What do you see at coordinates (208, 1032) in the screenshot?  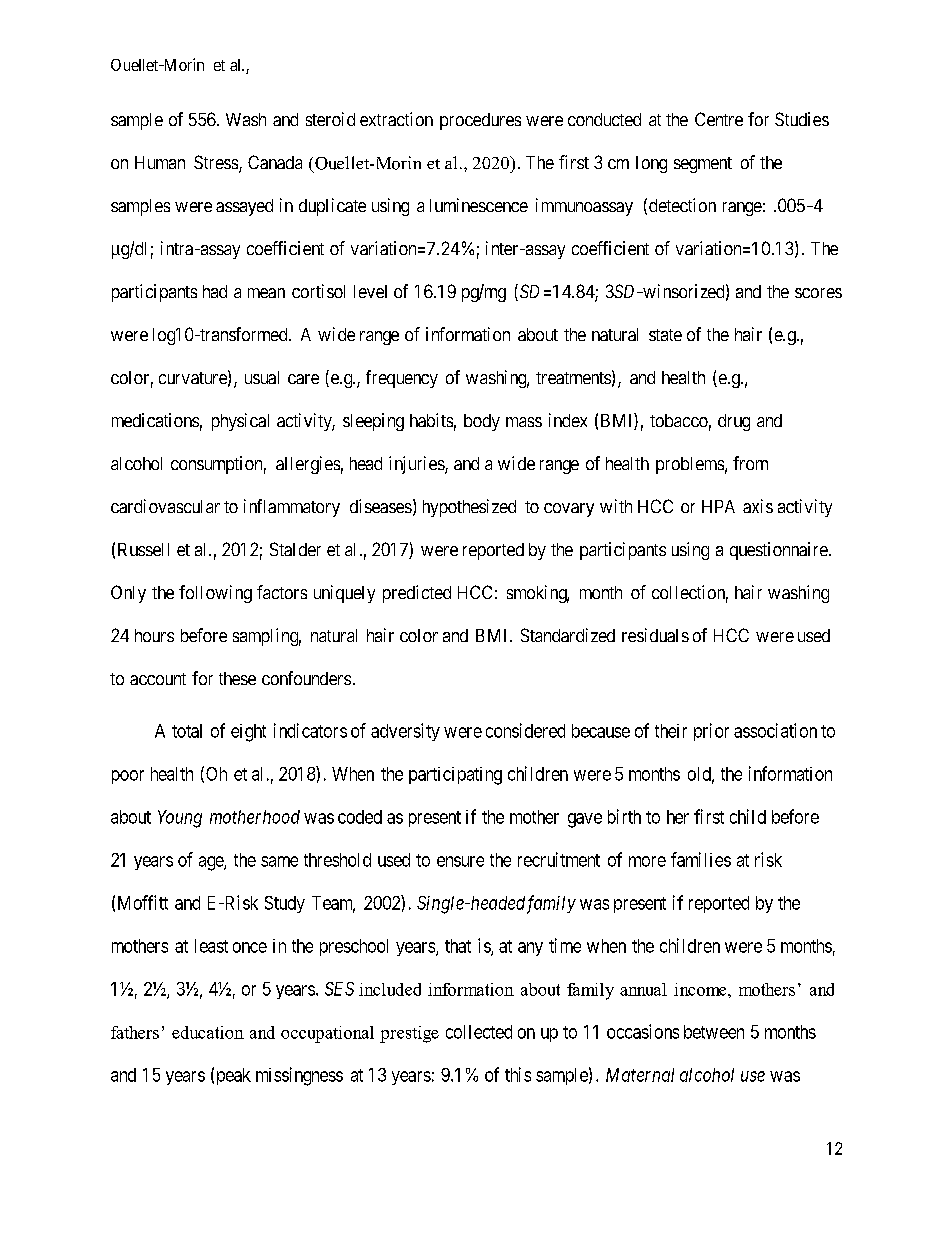 I see `education` at bounding box center [208, 1032].
